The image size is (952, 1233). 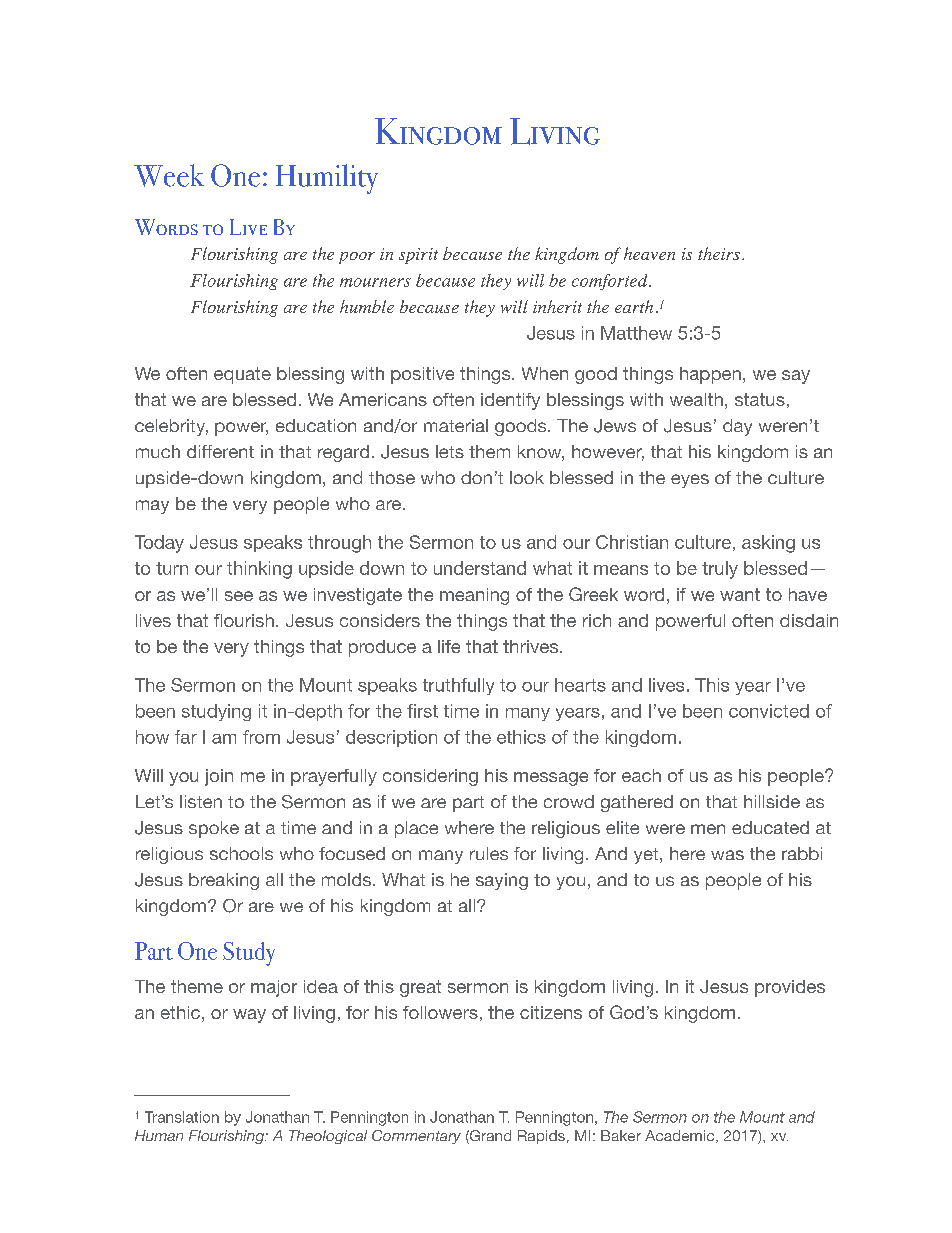 What do you see at coordinates (541, 1137) in the screenshot?
I see `Rapids` at bounding box center [541, 1137].
